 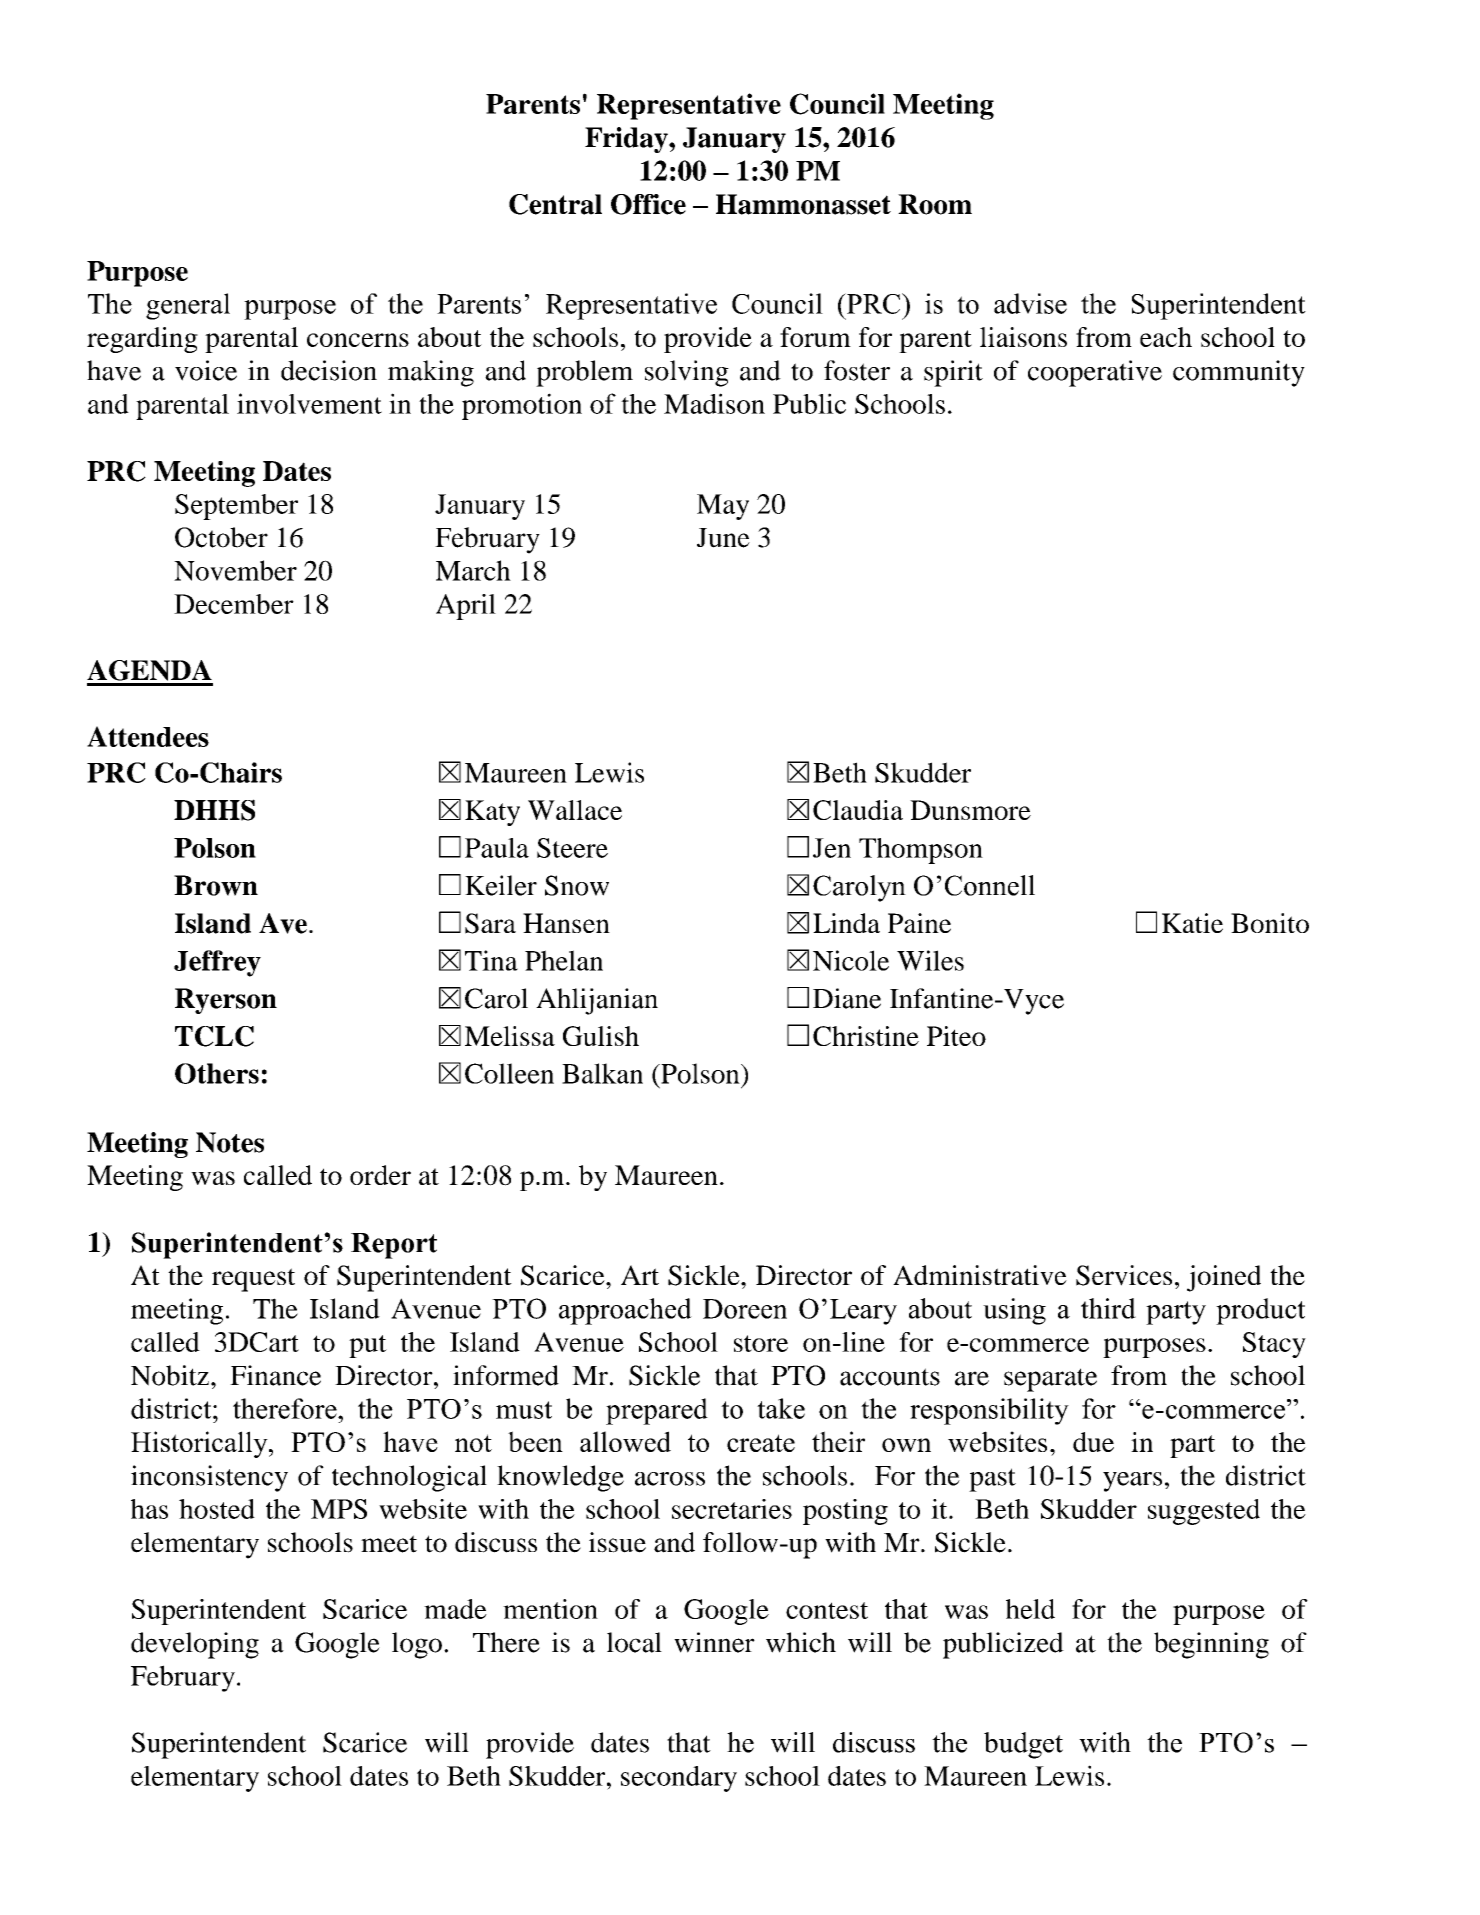 I want to click on Thompson, so click(x=921, y=851).
